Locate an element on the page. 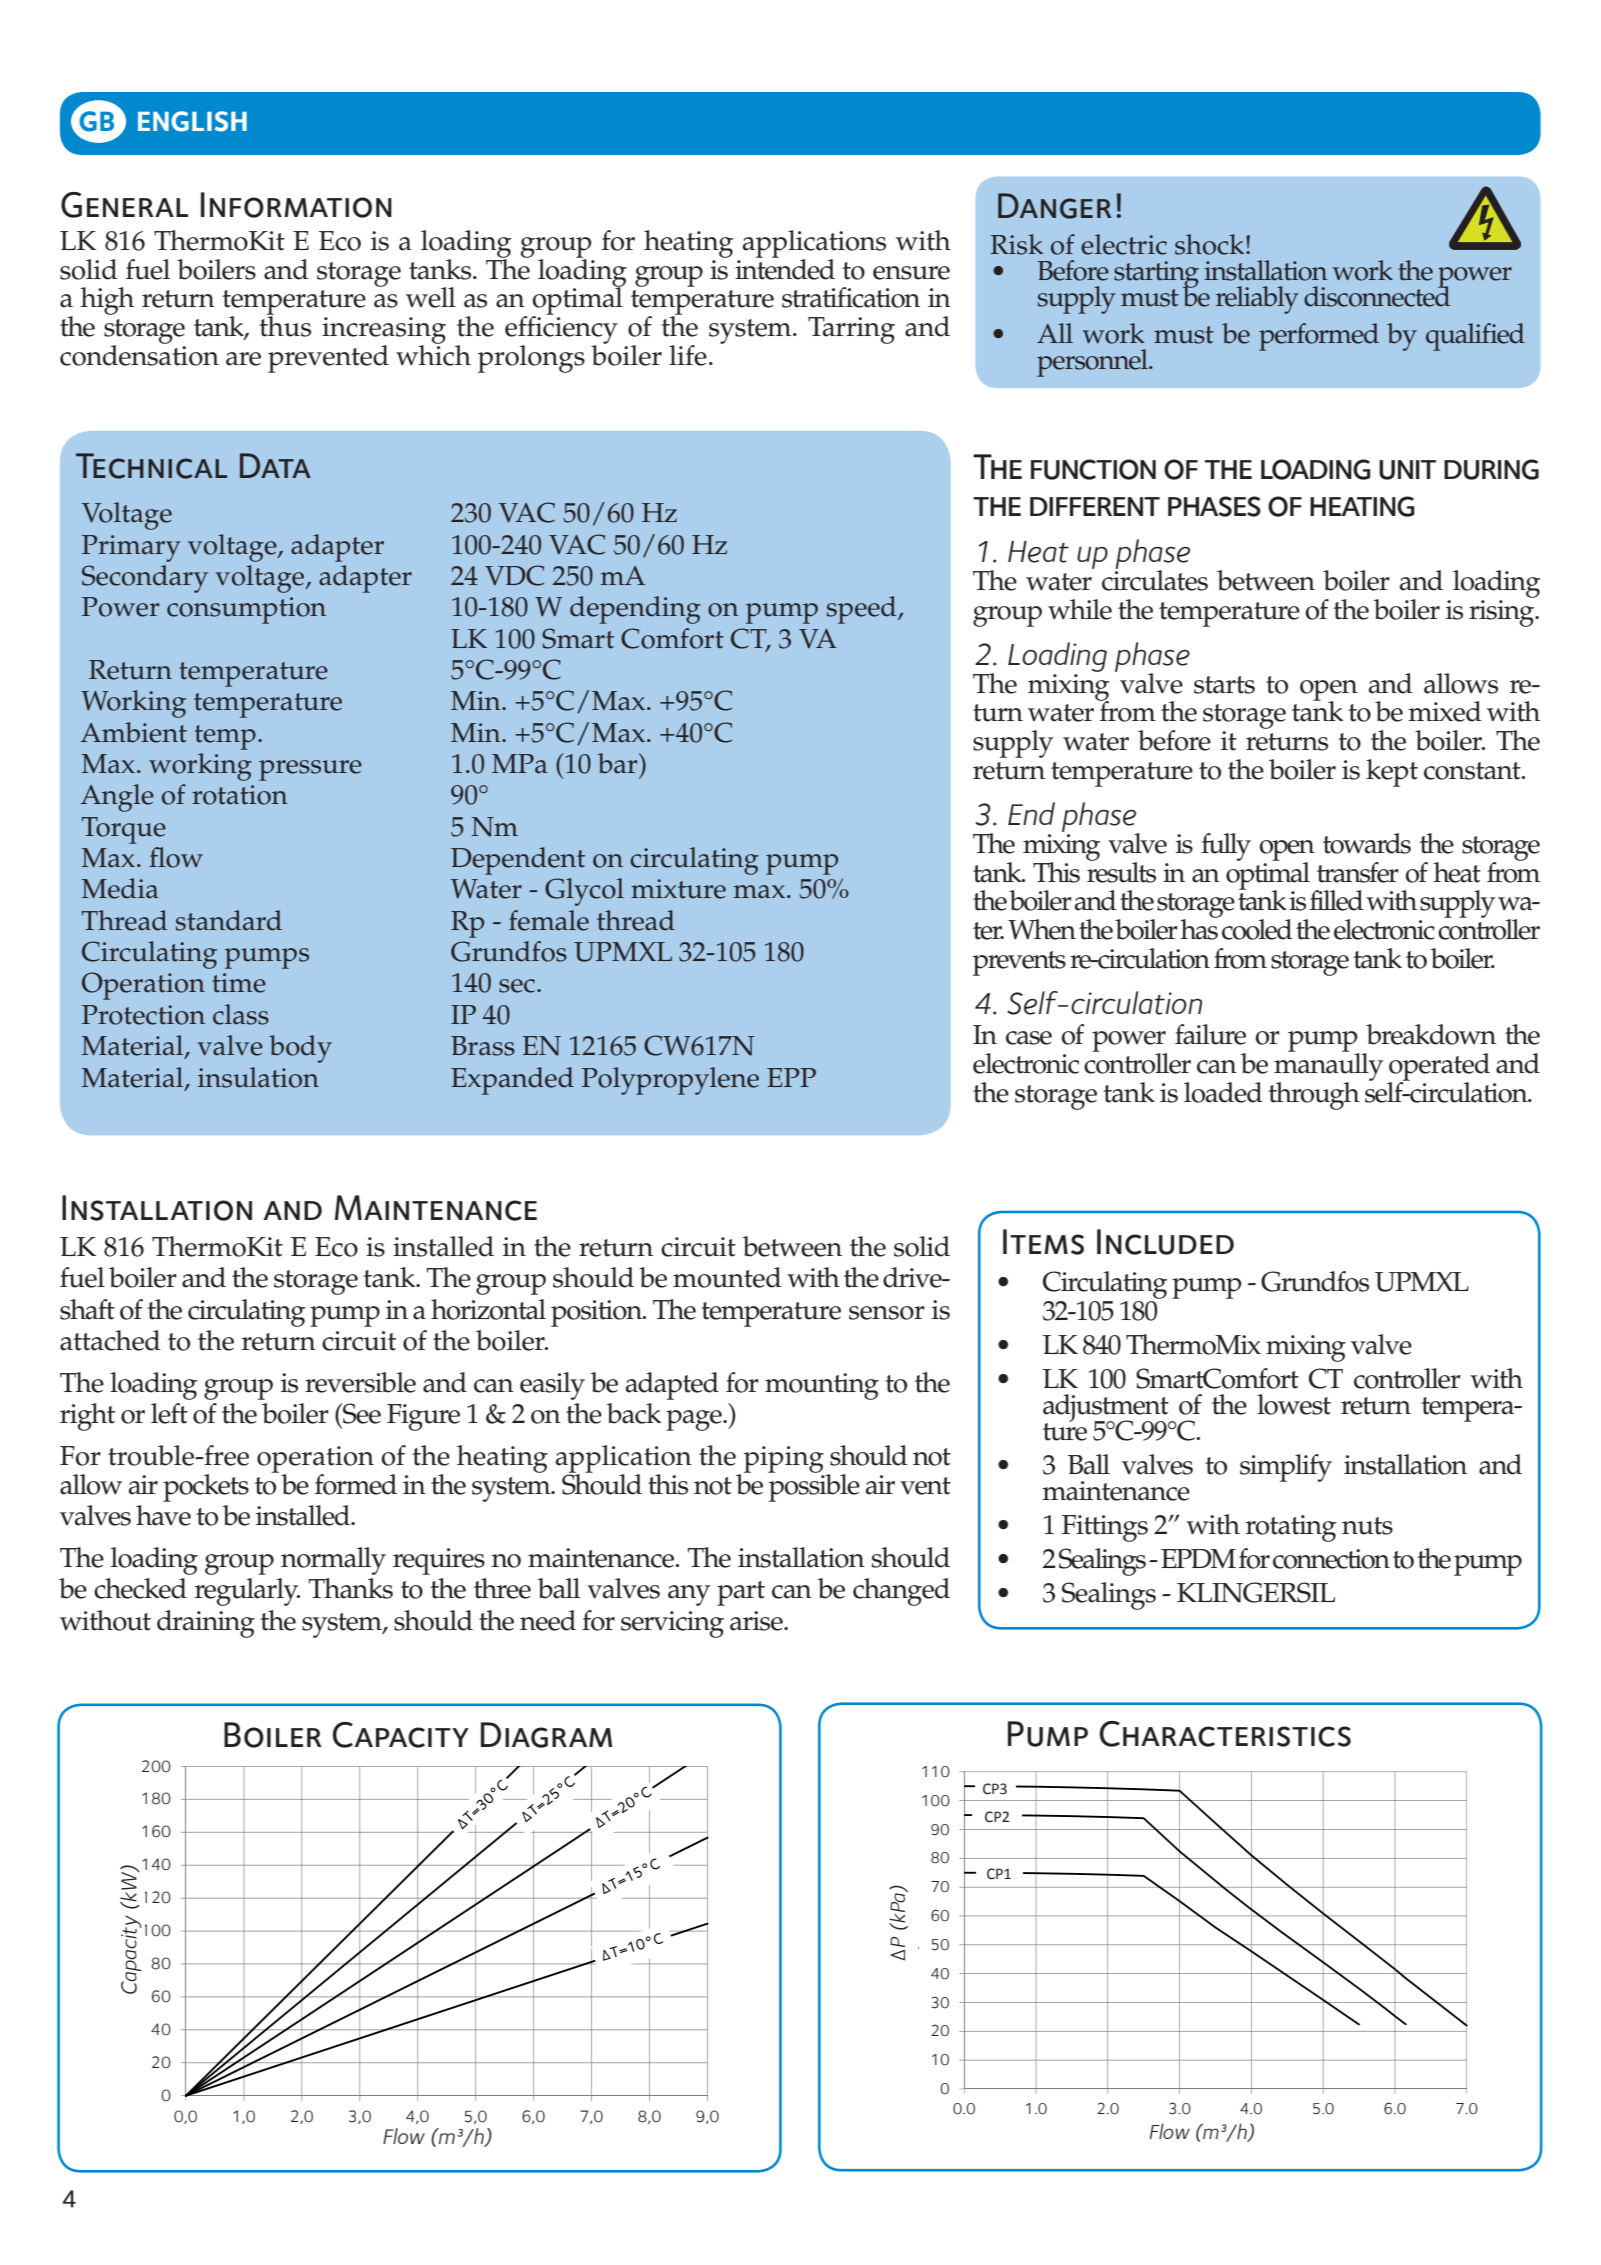  shock is located at coordinates (1211, 244).
